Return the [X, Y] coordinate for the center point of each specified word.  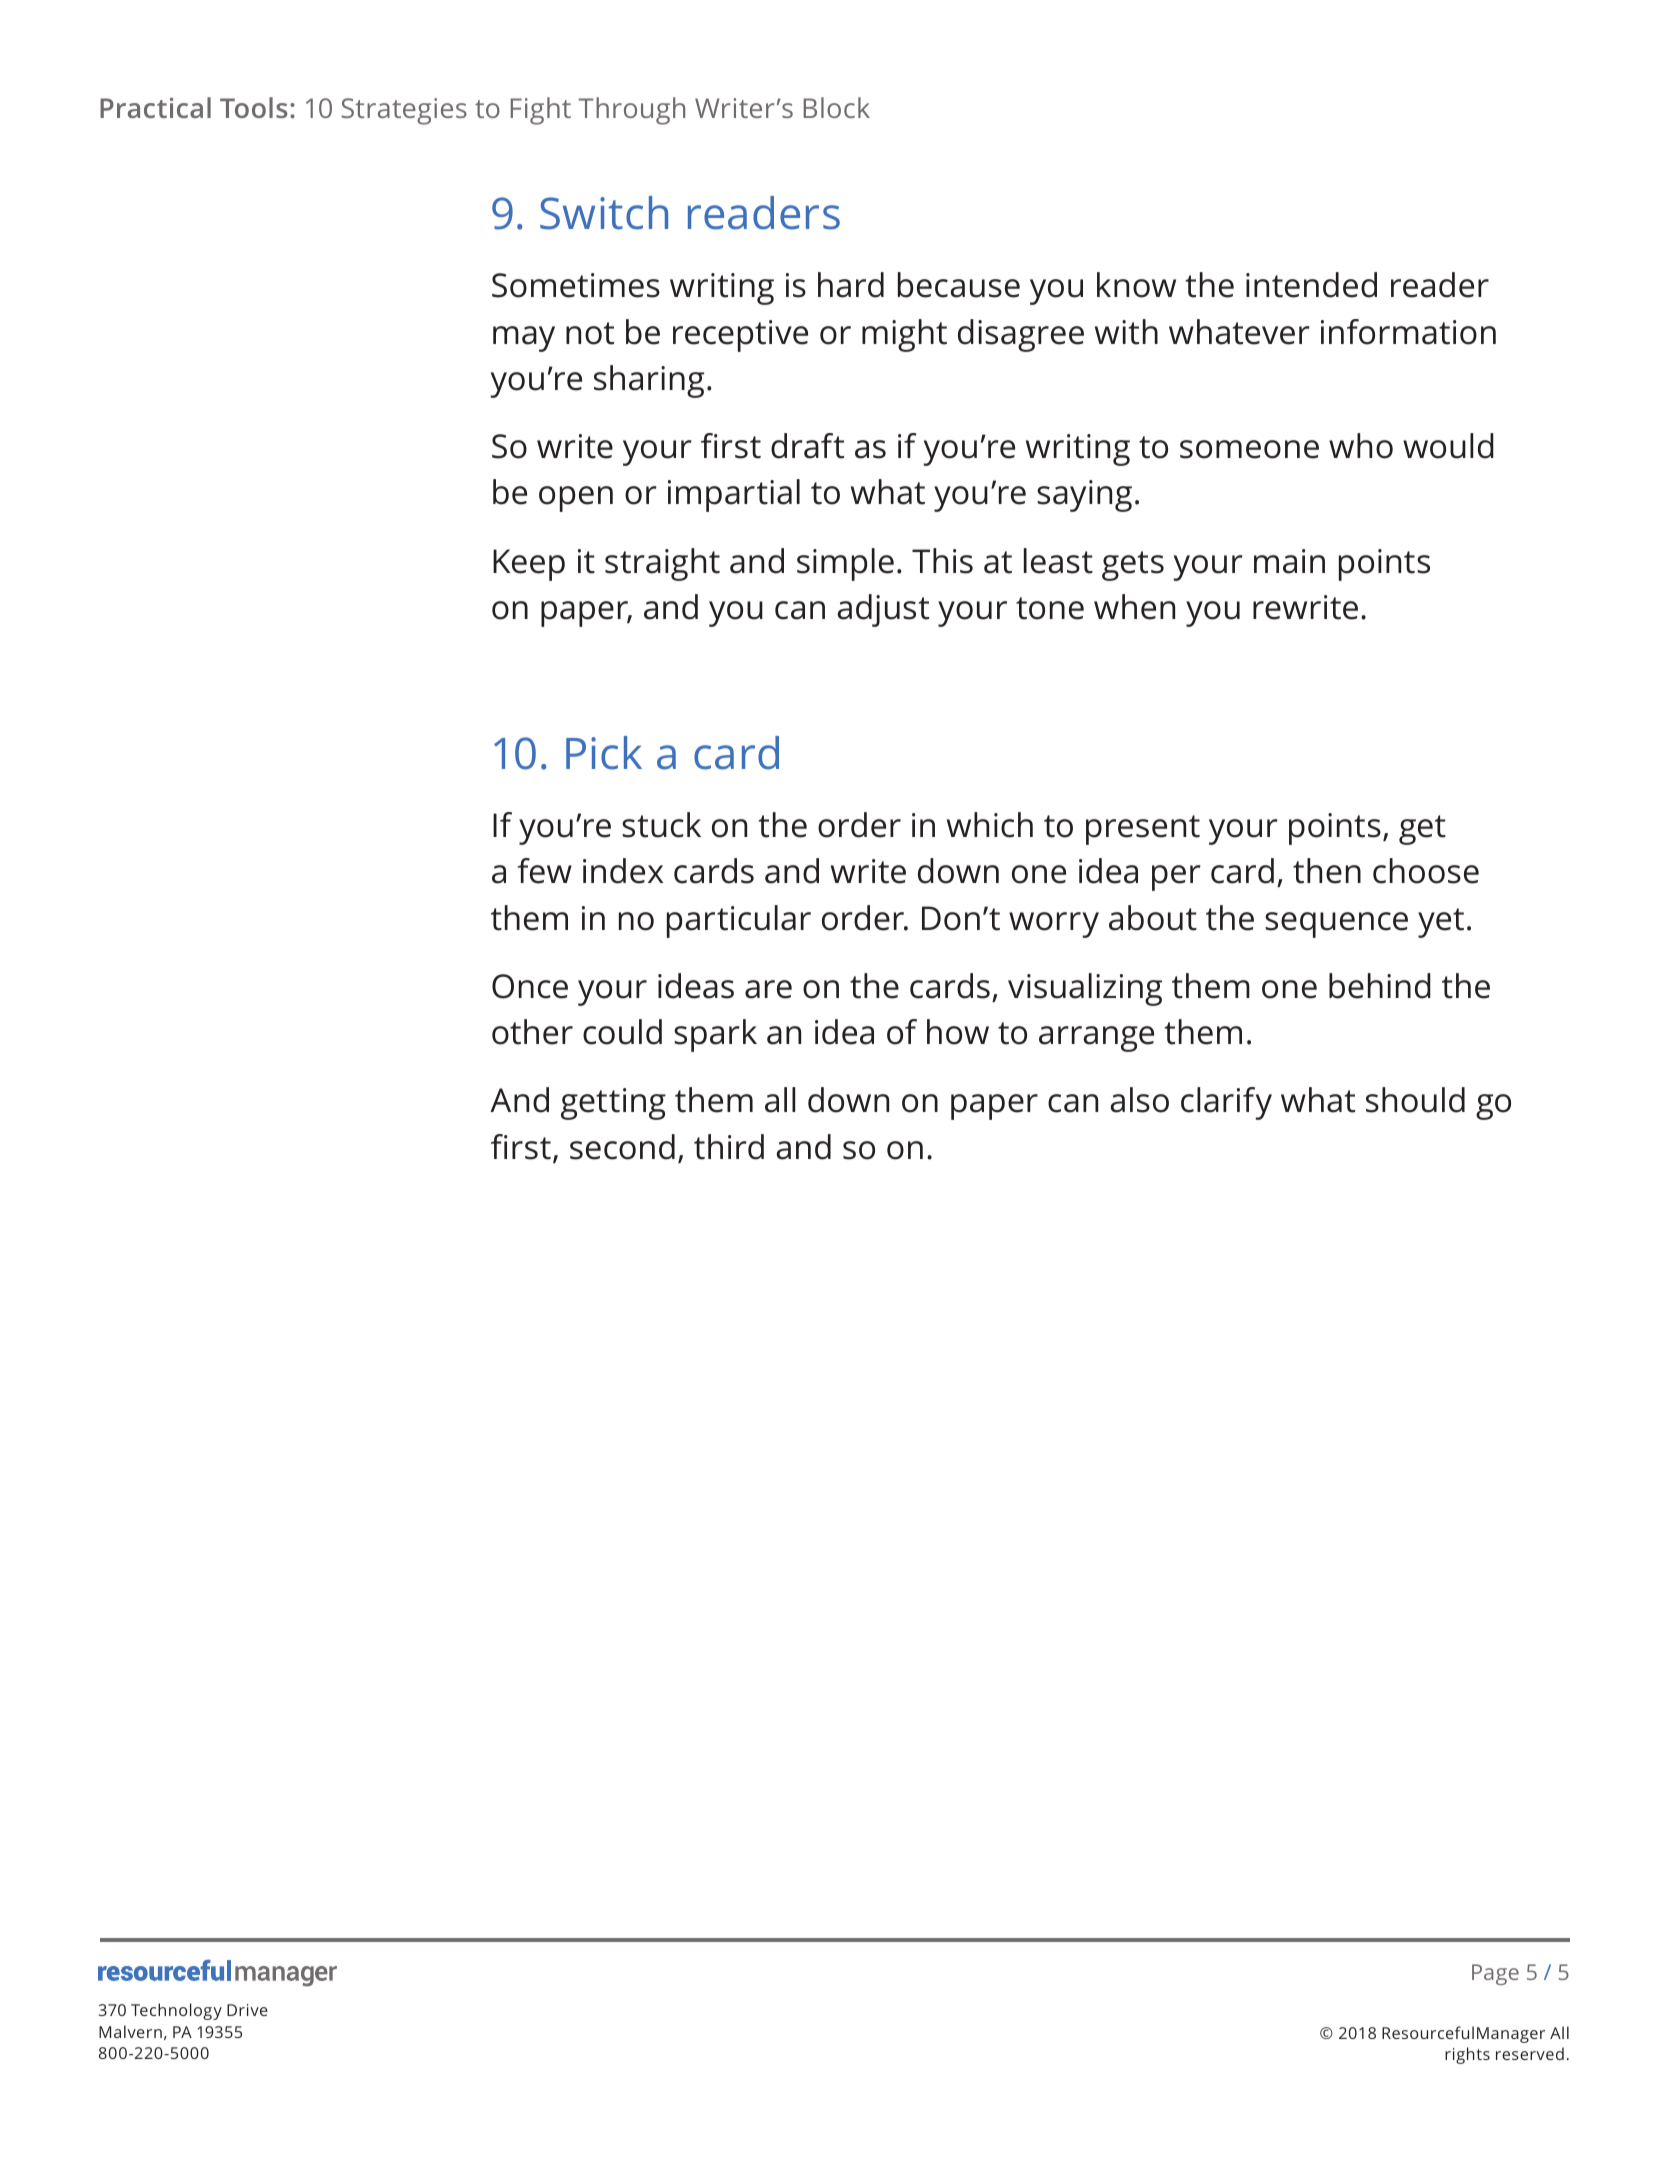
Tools [254, 107]
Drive [247, 2010]
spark [715, 1035]
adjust [883, 610]
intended [1311, 285]
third [729, 1147]
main [1289, 561]
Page [1495, 1974]
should [1415, 1100]
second [622, 1147]
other [532, 1032]
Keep [529, 565]
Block [837, 107]
